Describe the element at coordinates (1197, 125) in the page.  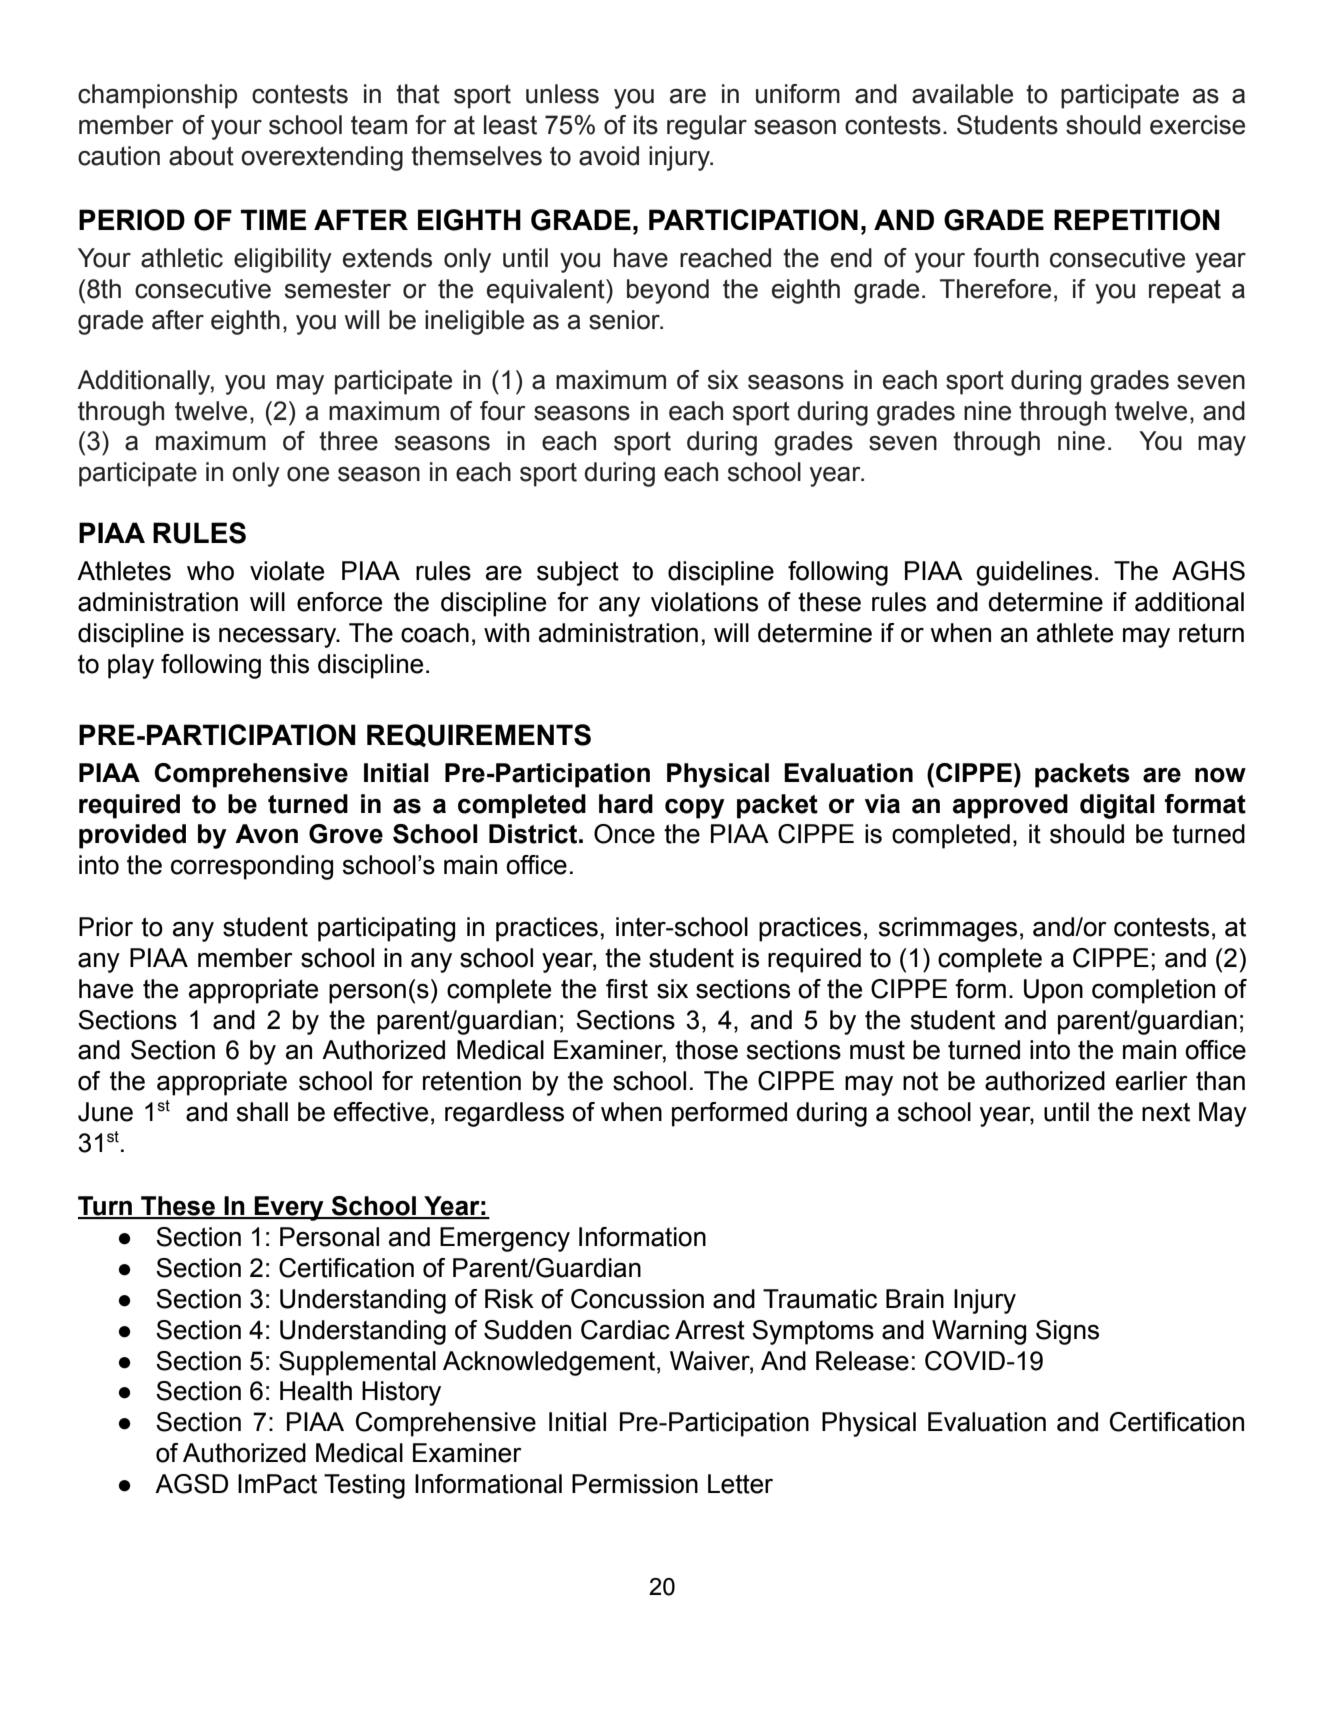
I see `exercise` at that location.
